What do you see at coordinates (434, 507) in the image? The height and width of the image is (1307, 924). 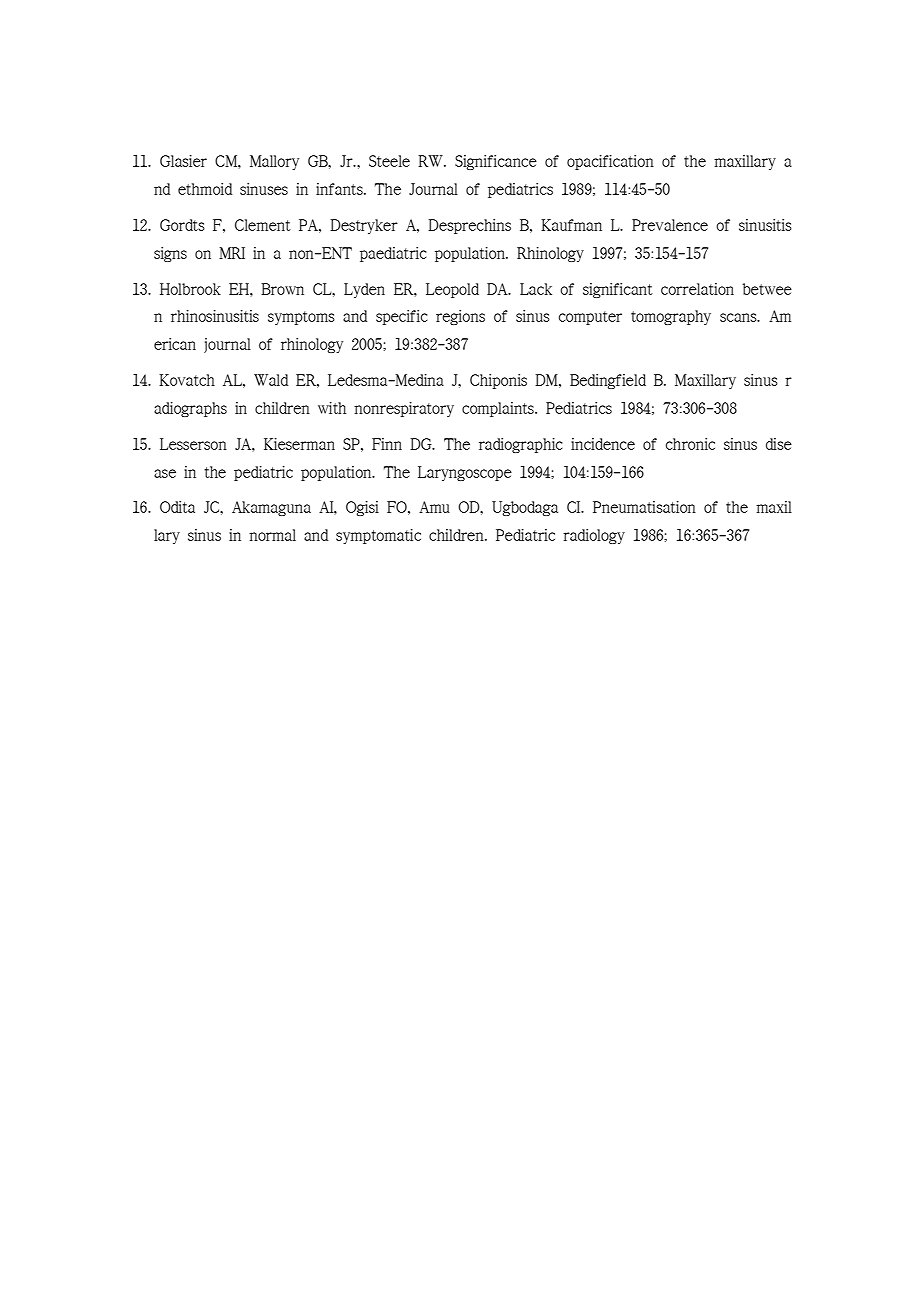 I see `Amu` at bounding box center [434, 507].
